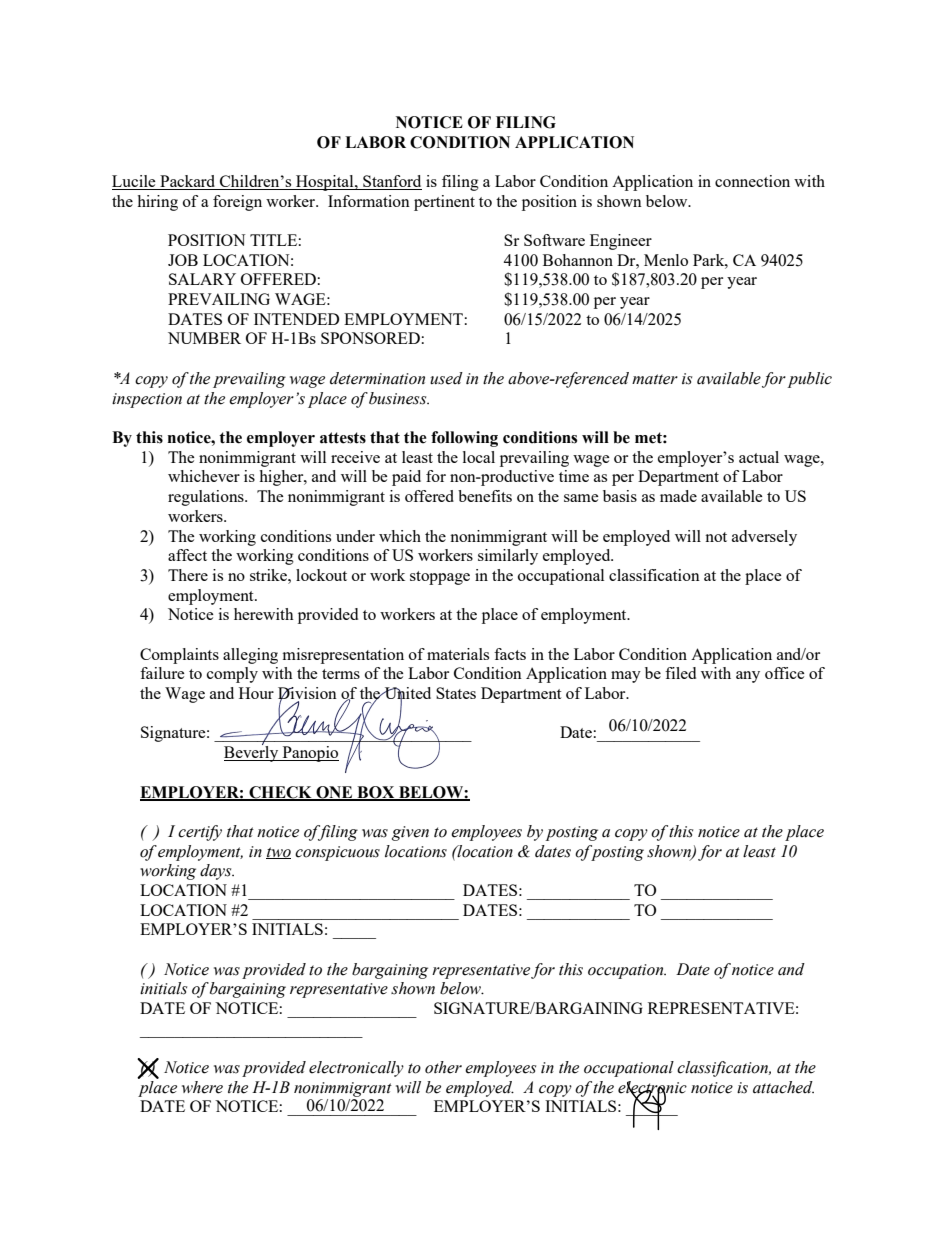  Describe the element at coordinates (783, 1087) in the image. I see `attached` at that location.
